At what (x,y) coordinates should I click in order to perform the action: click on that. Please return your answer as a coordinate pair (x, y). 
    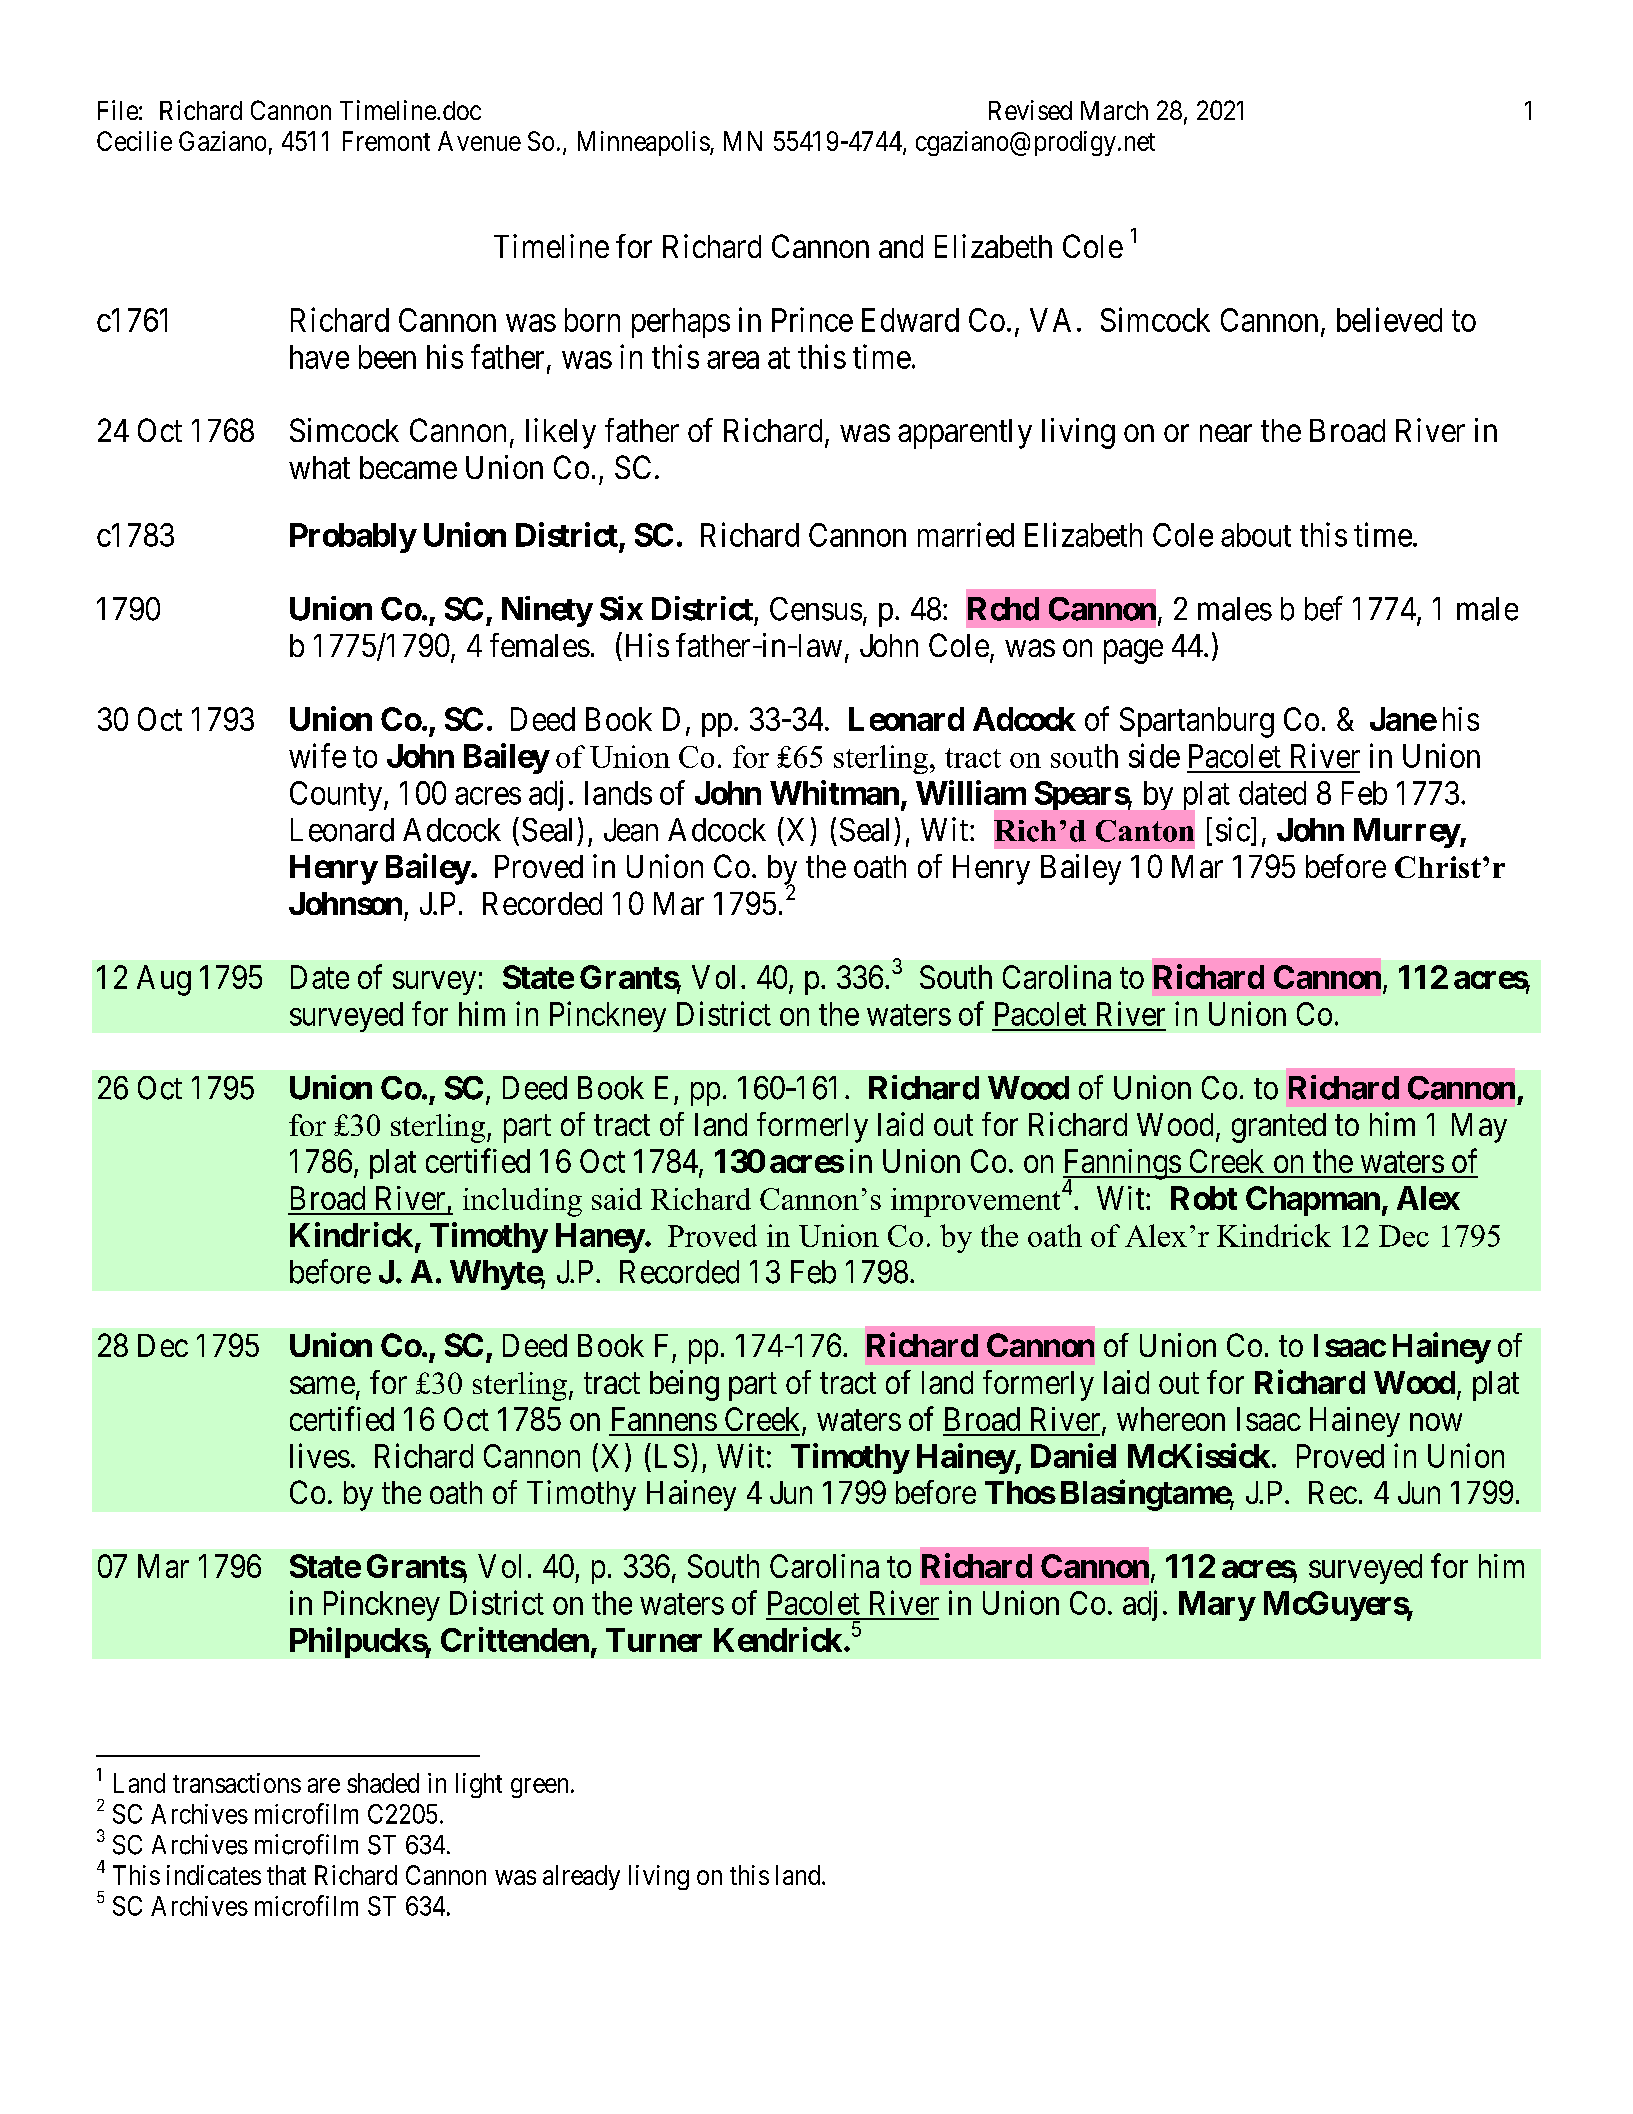
    Looking at the image, I should click on (286, 1875).
